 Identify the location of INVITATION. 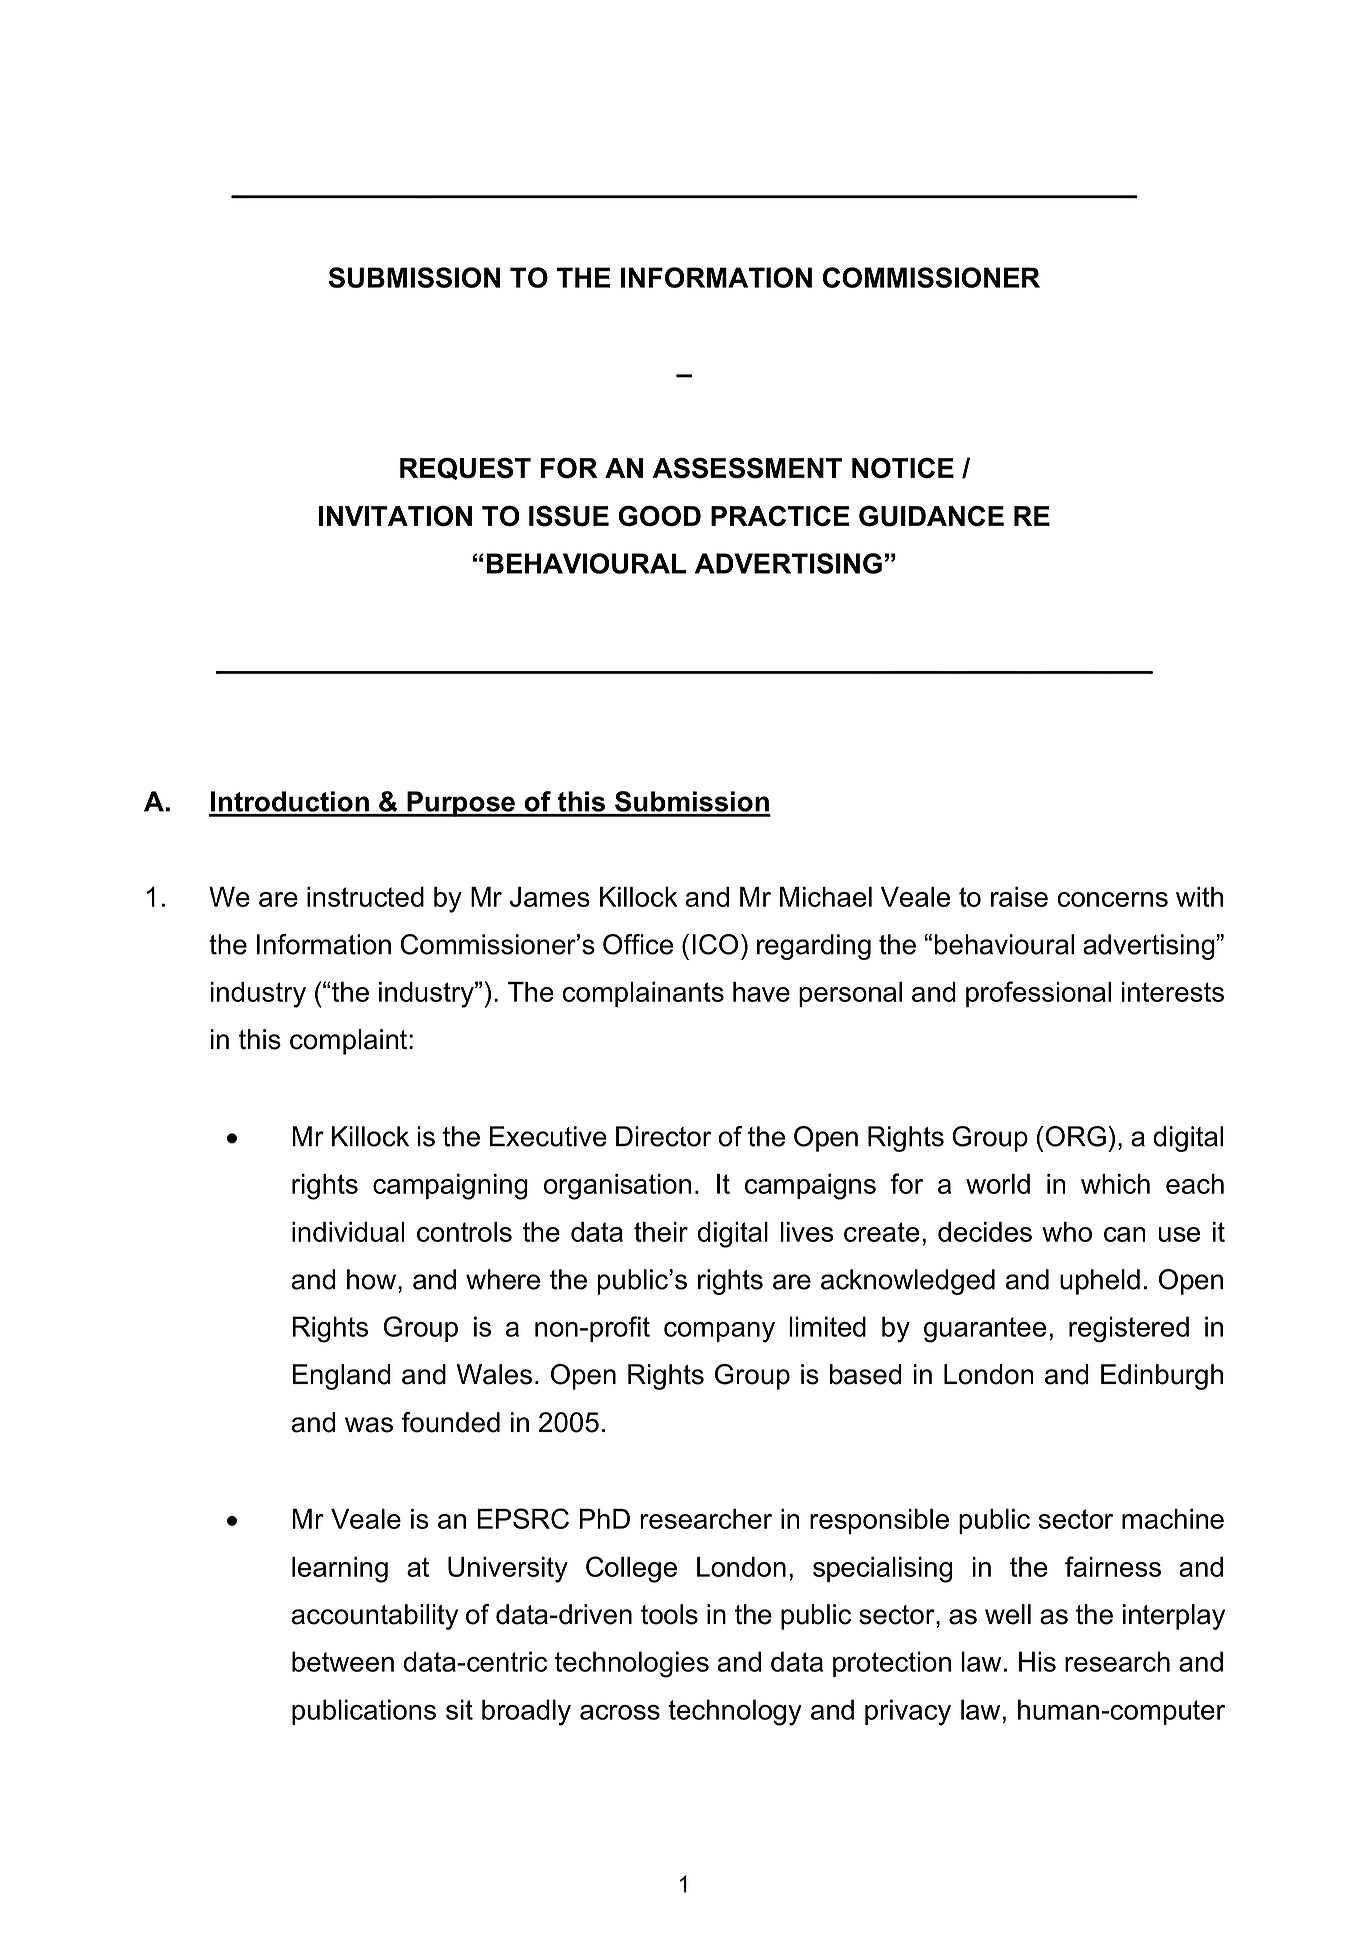
(395, 516).
